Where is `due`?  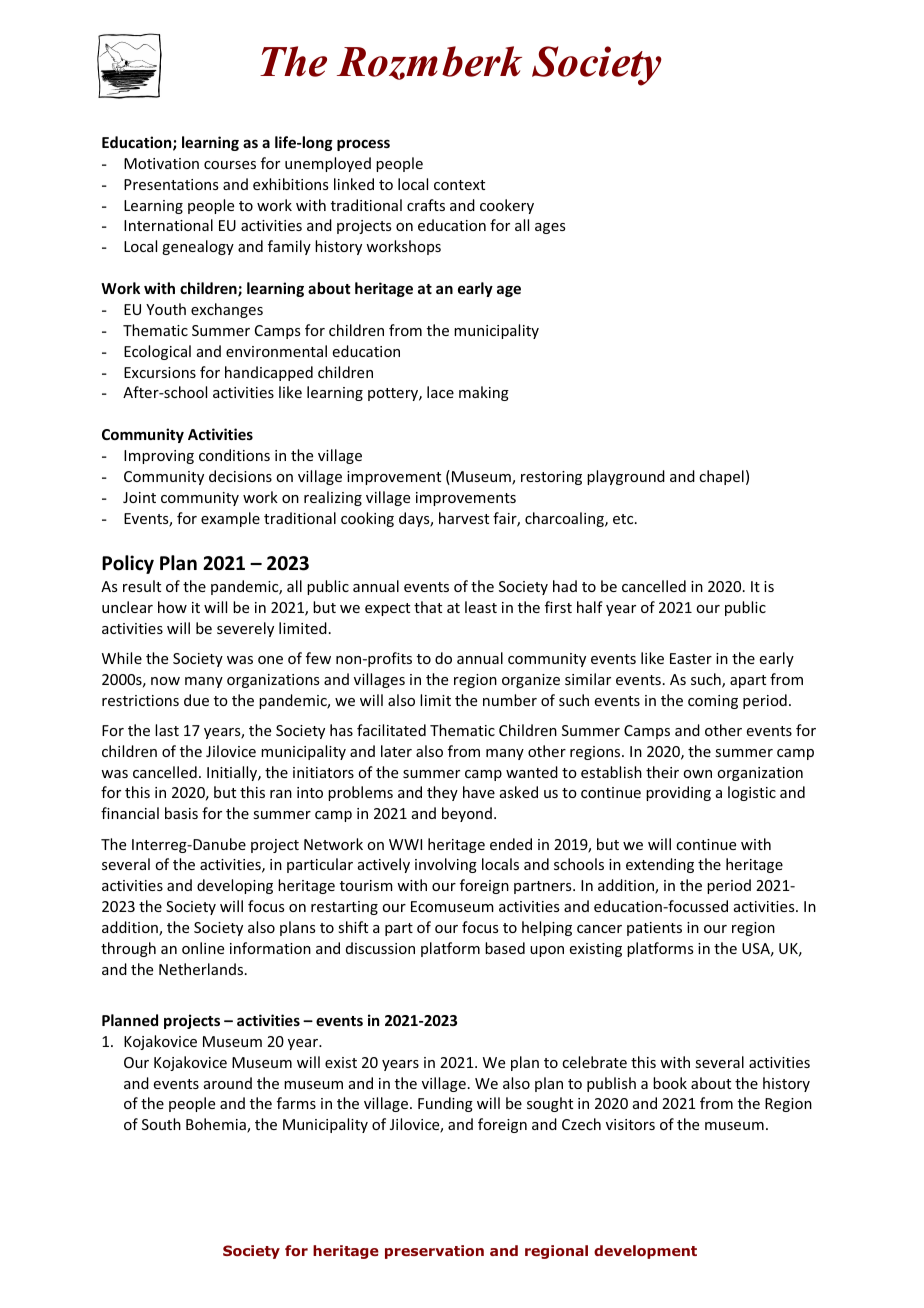 due is located at coordinates (196, 700).
